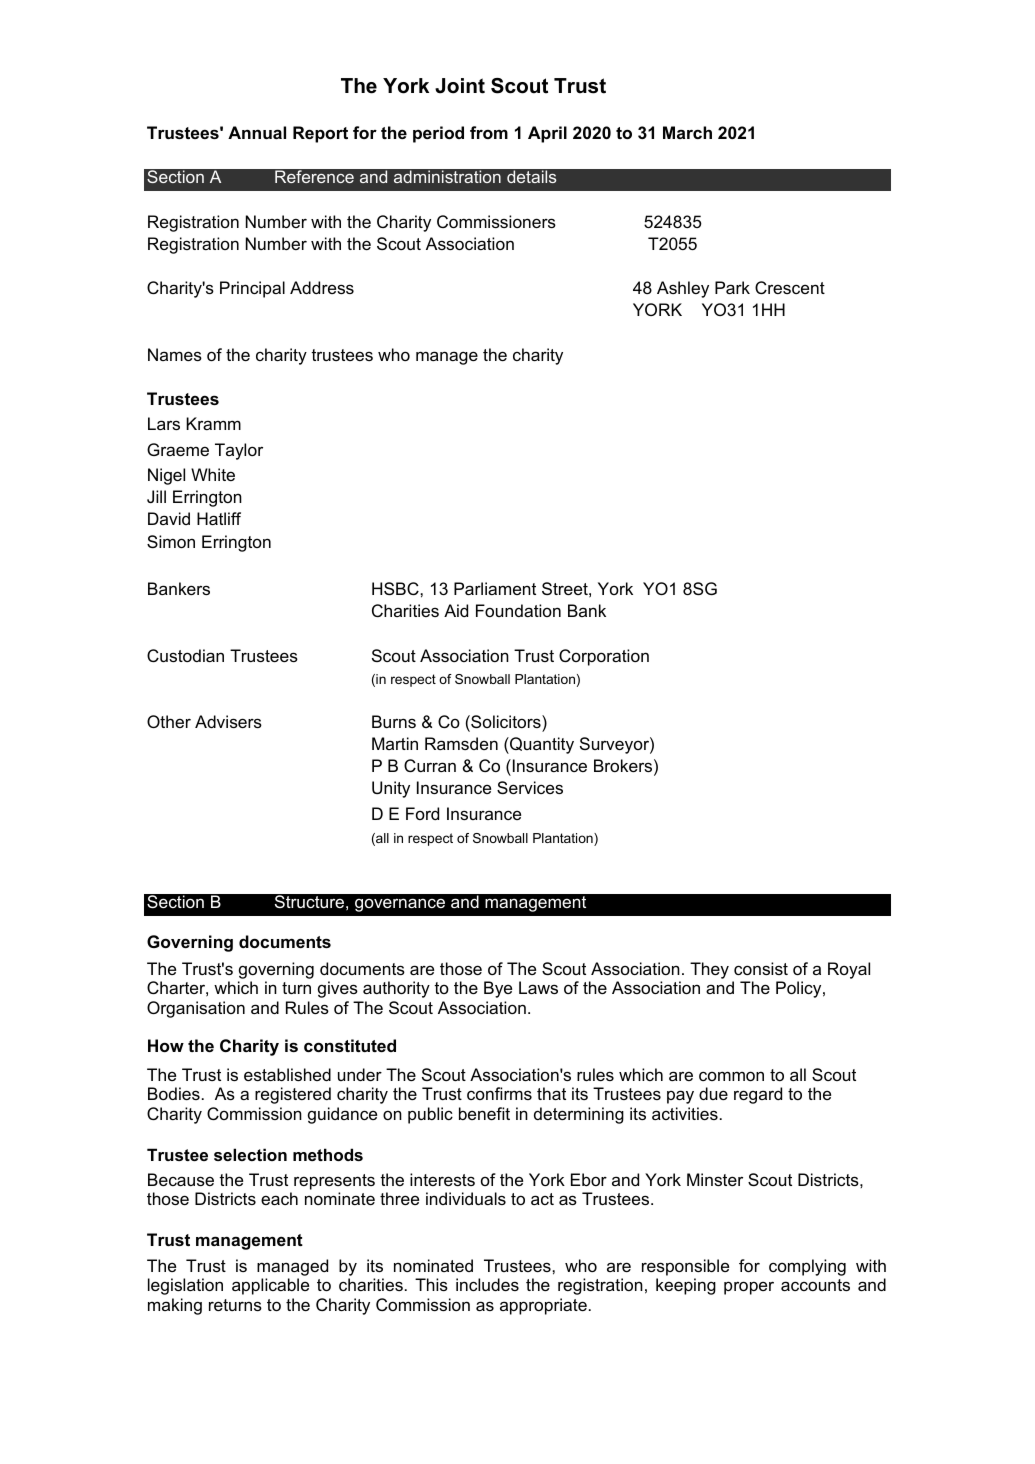 This page has width=1035, height=1464. What do you see at coordinates (749, 1288) in the page?
I see `proper` at bounding box center [749, 1288].
